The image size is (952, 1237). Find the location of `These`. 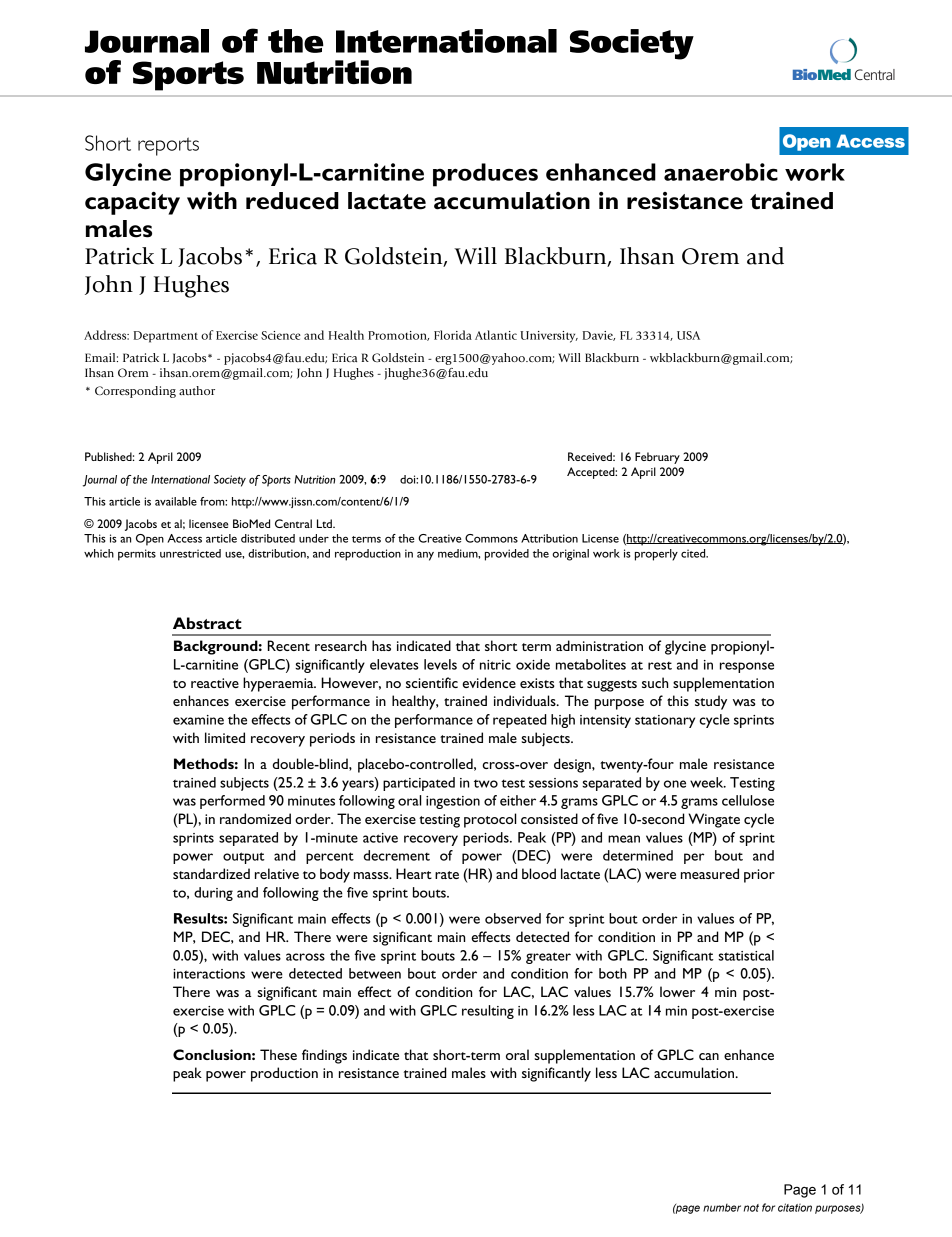

These is located at coordinates (278, 1054).
